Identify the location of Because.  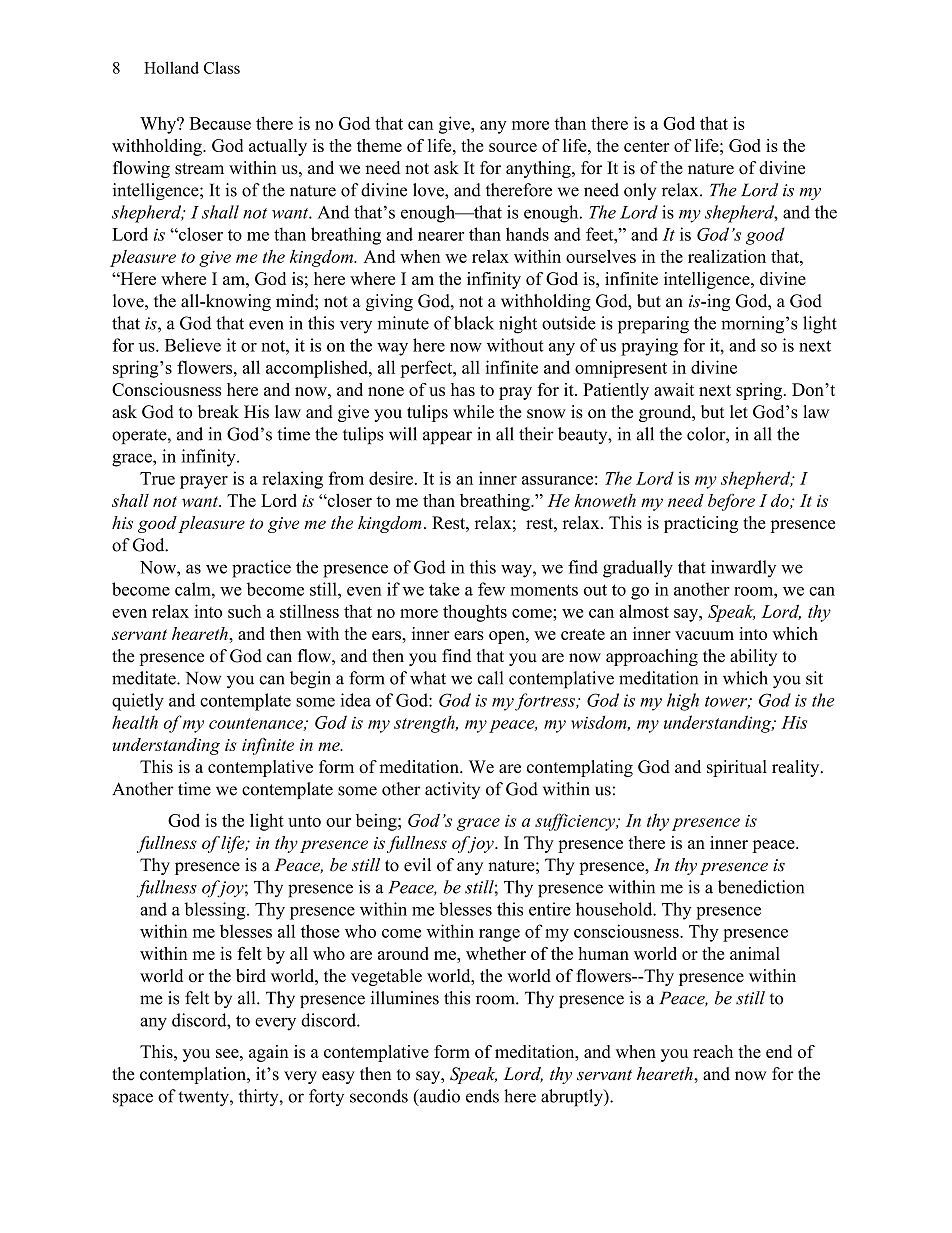
(220, 123).
